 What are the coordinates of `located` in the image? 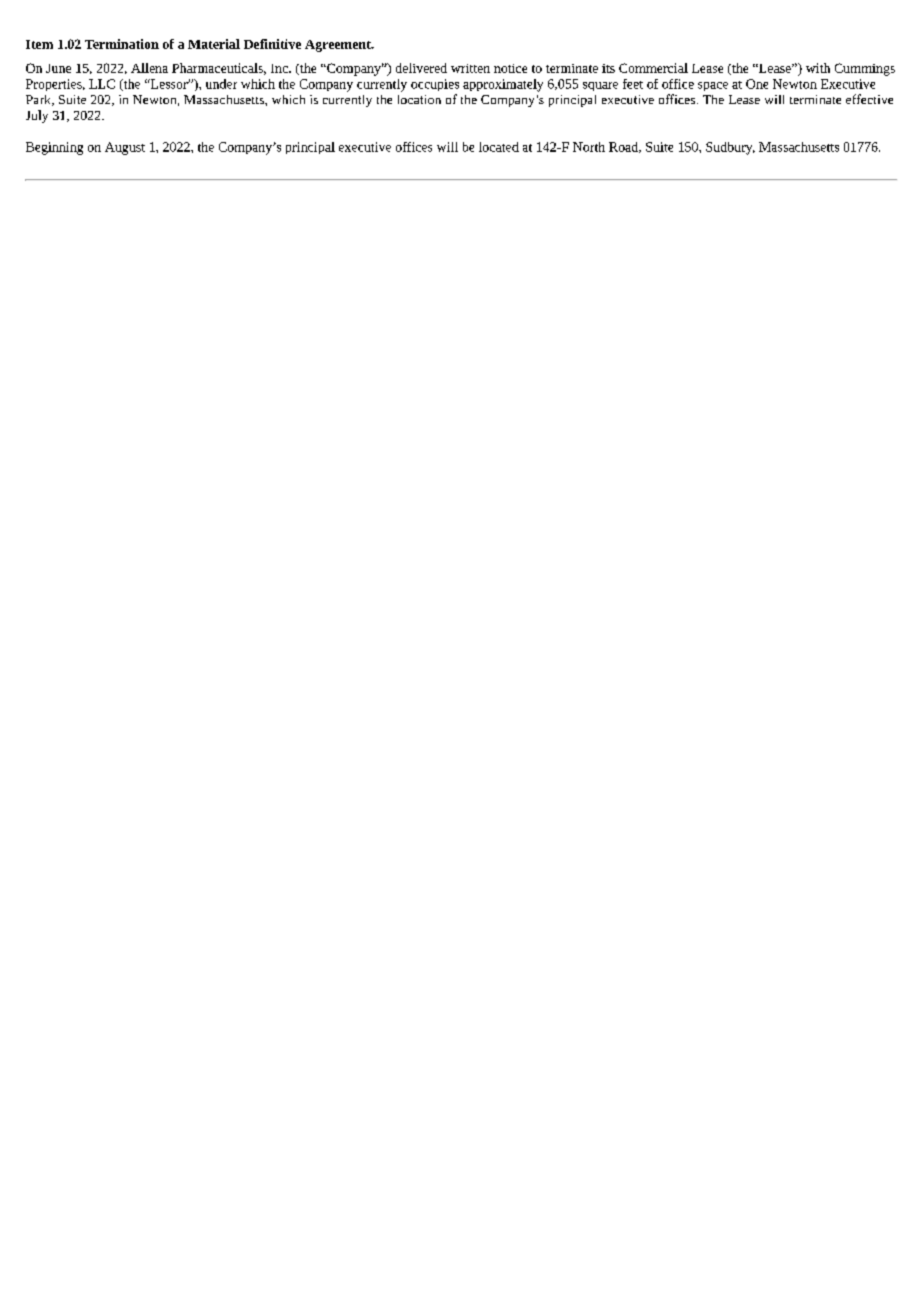 It's located at (499, 147).
